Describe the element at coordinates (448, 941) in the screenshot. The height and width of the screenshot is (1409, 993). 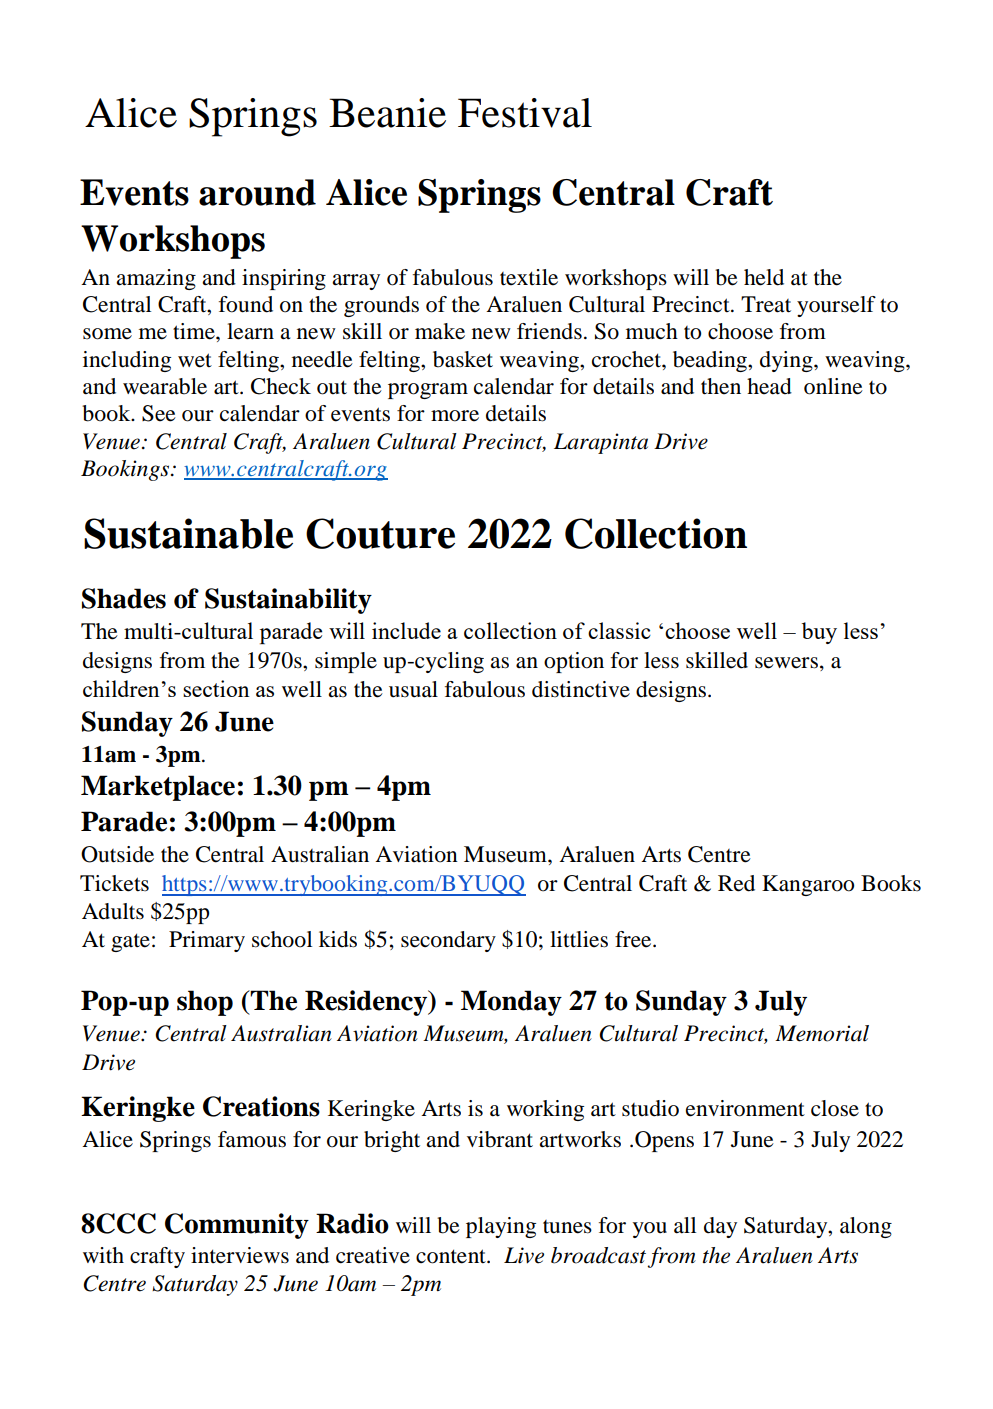
I see `secondary` at that location.
